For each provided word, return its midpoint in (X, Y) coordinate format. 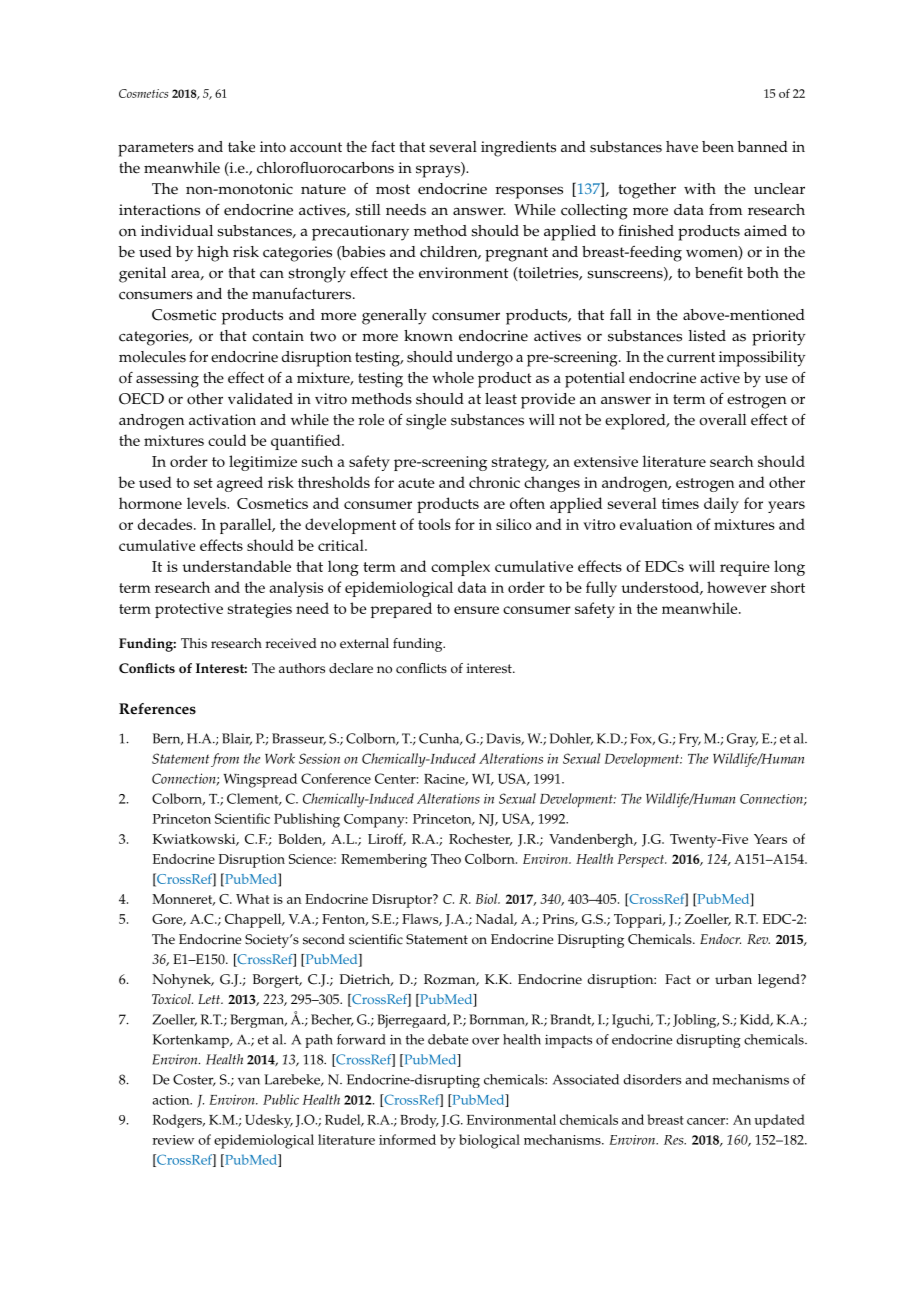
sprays (439, 171)
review (173, 1140)
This (194, 643)
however (736, 587)
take (241, 147)
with (700, 188)
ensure (476, 610)
